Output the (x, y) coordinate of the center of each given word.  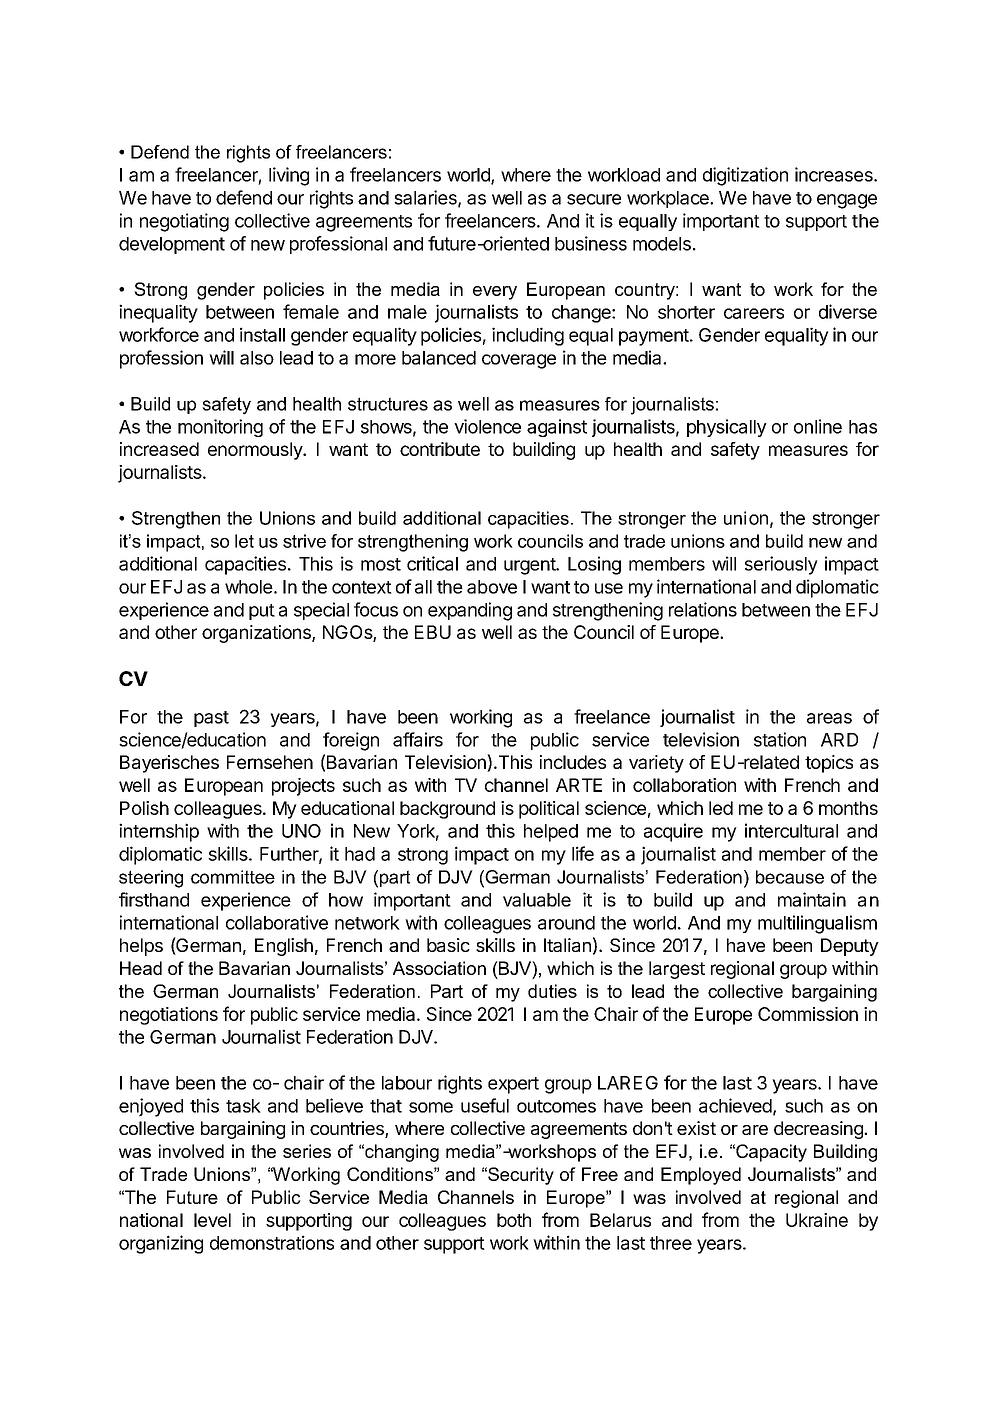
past (211, 719)
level (212, 1220)
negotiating (184, 222)
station (780, 739)
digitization (745, 176)
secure (594, 199)
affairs (418, 739)
